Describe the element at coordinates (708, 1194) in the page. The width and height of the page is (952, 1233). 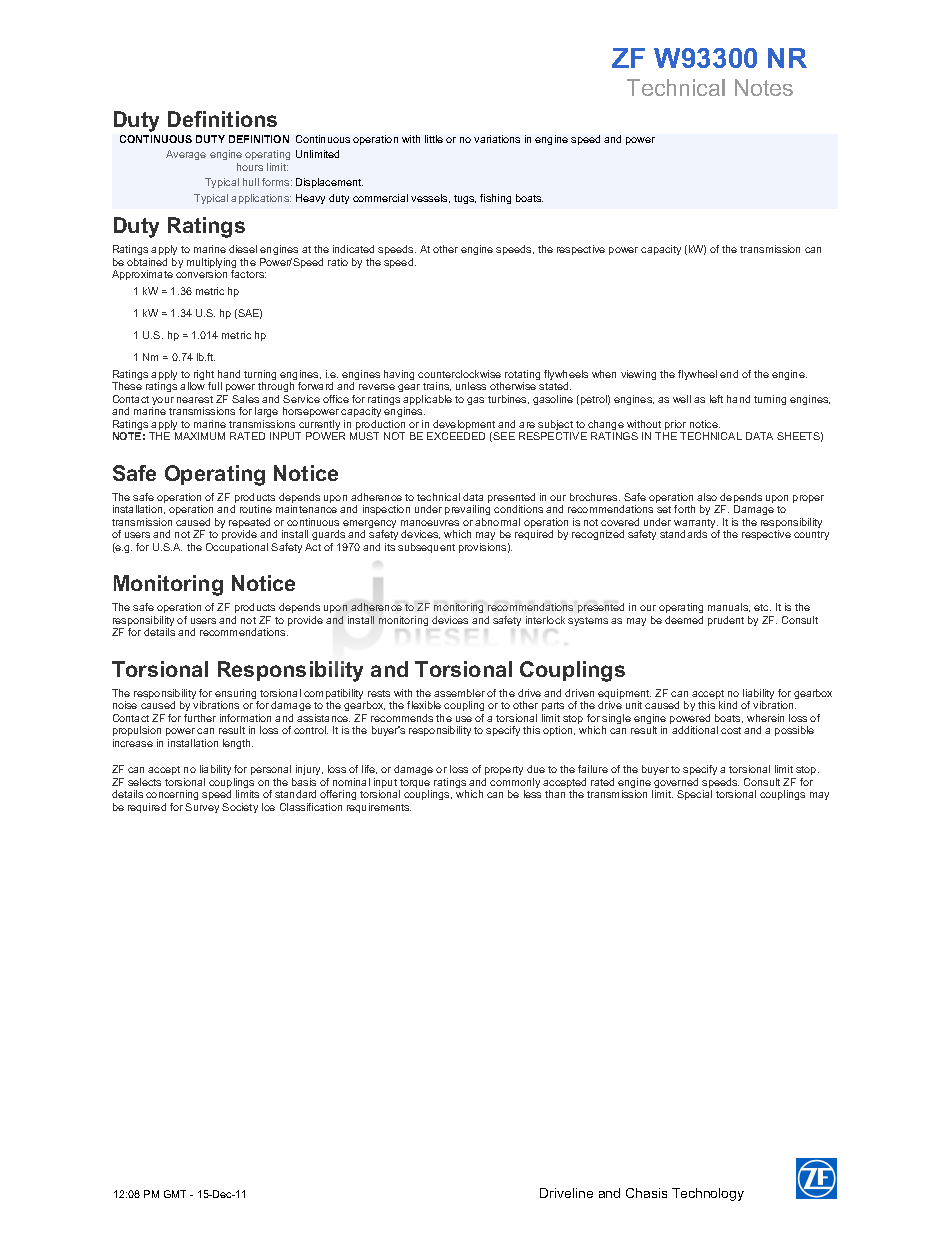
I see `Technology` at that location.
